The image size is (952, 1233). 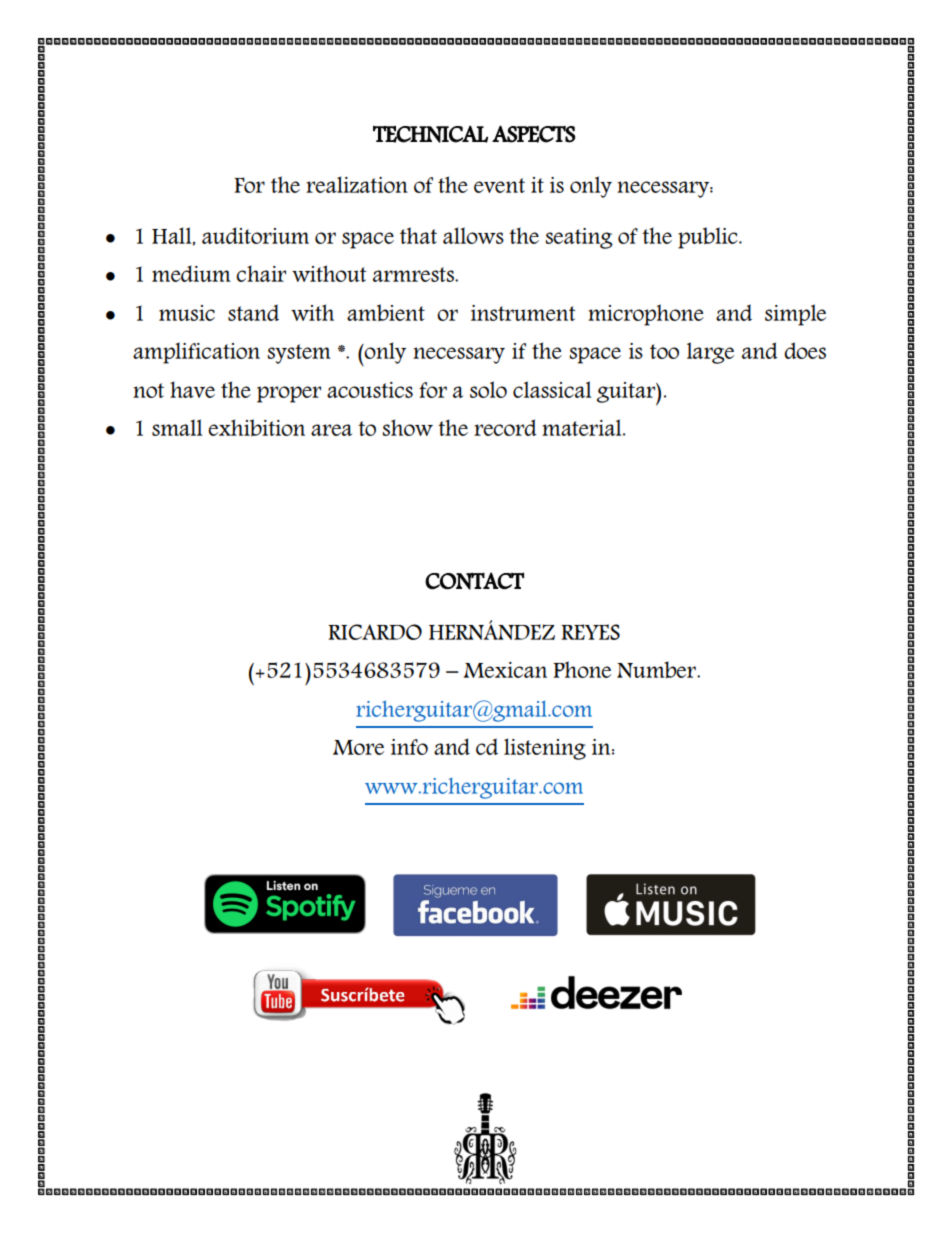 I want to click on simple, so click(x=795, y=315).
